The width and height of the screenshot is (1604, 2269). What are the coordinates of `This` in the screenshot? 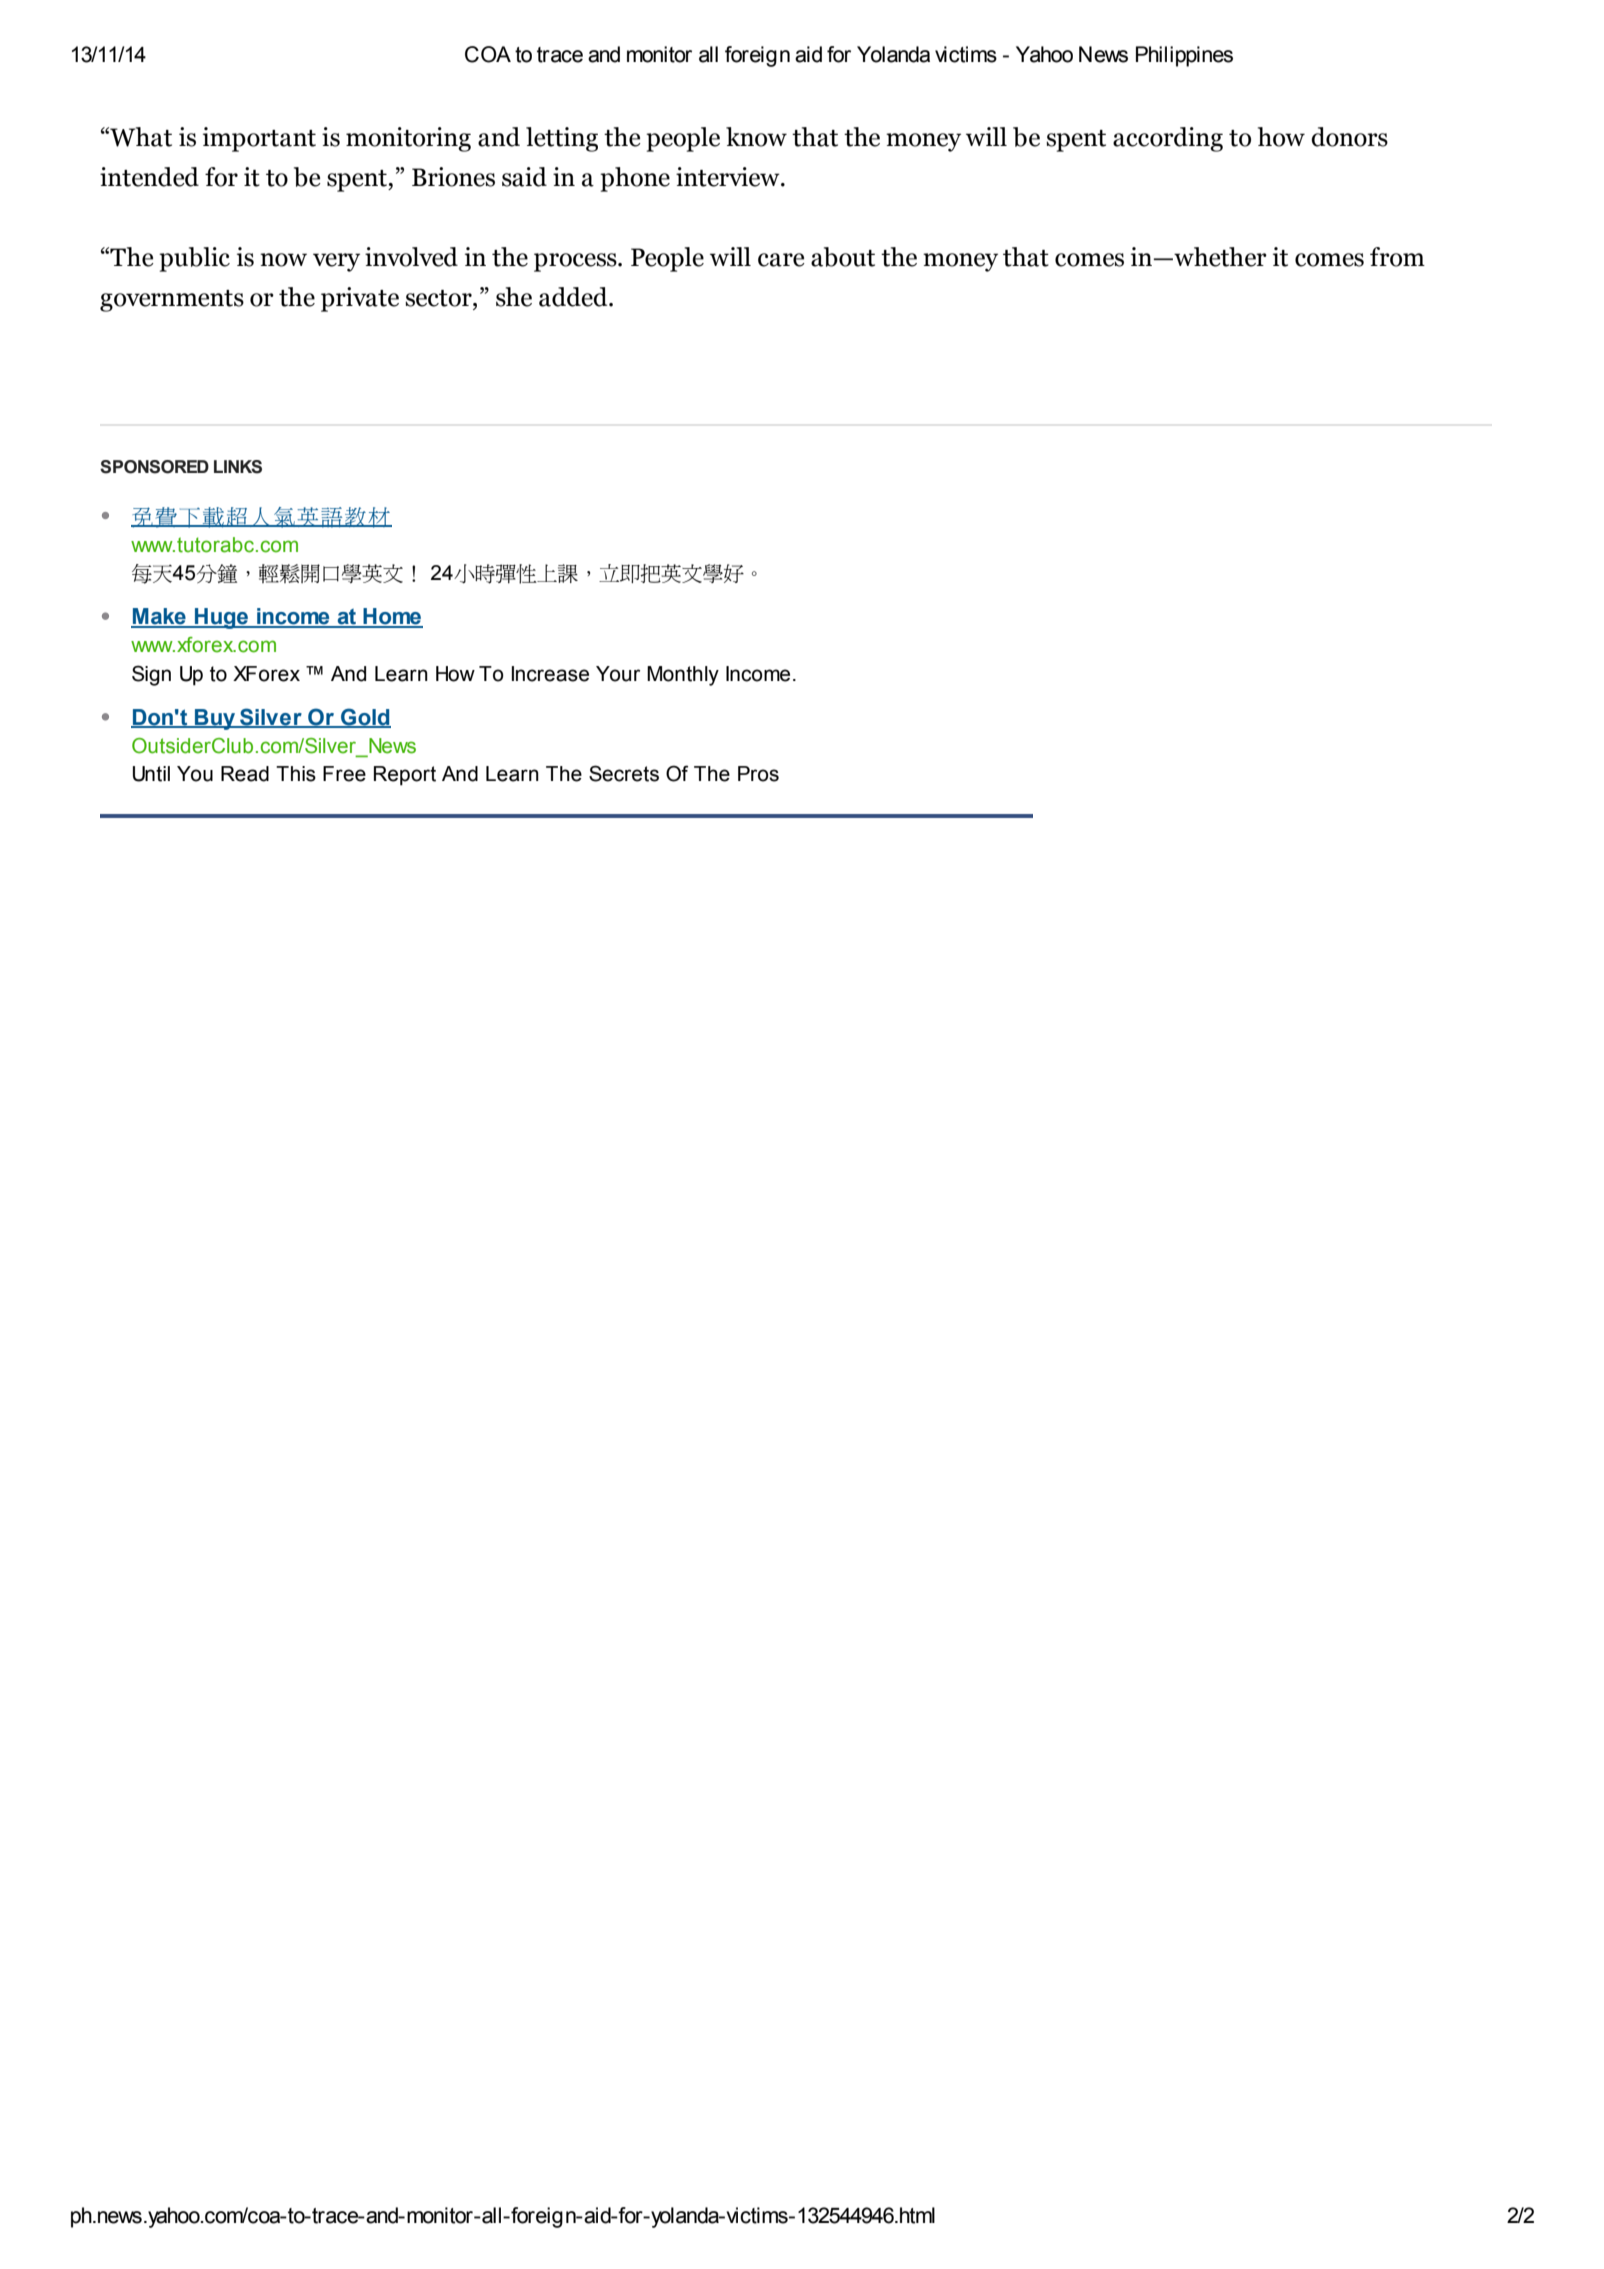 It's located at (296, 774).
